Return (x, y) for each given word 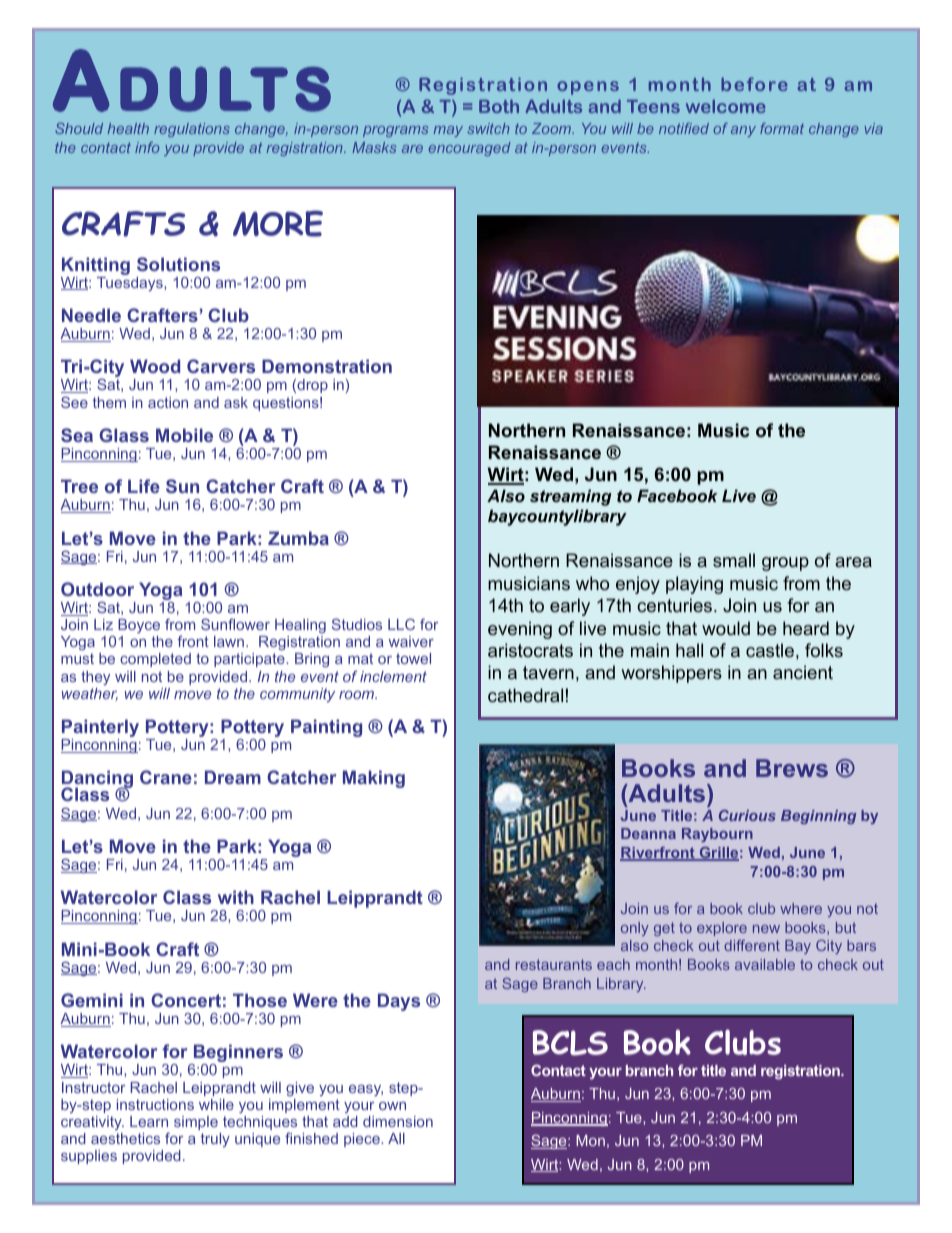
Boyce (139, 626)
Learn (149, 1121)
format (782, 128)
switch (488, 128)
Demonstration (327, 366)
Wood (155, 366)
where (801, 908)
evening (520, 630)
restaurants (554, 964)
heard (806, 628)
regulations (192, 130)
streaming (571, 497)
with (236, 897)
